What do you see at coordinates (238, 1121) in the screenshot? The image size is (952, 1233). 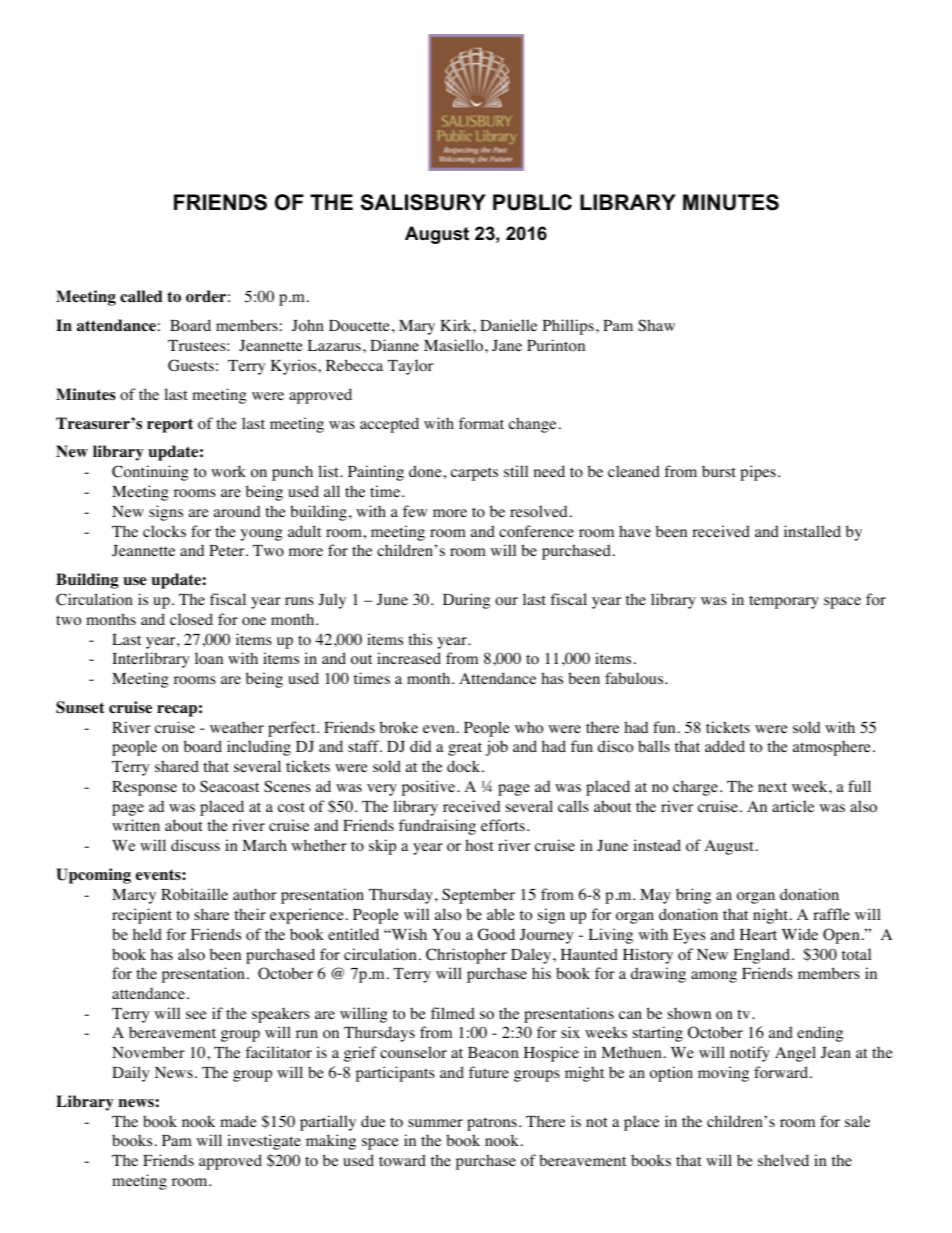 I see `made` at bounding box center [238, 1121].
